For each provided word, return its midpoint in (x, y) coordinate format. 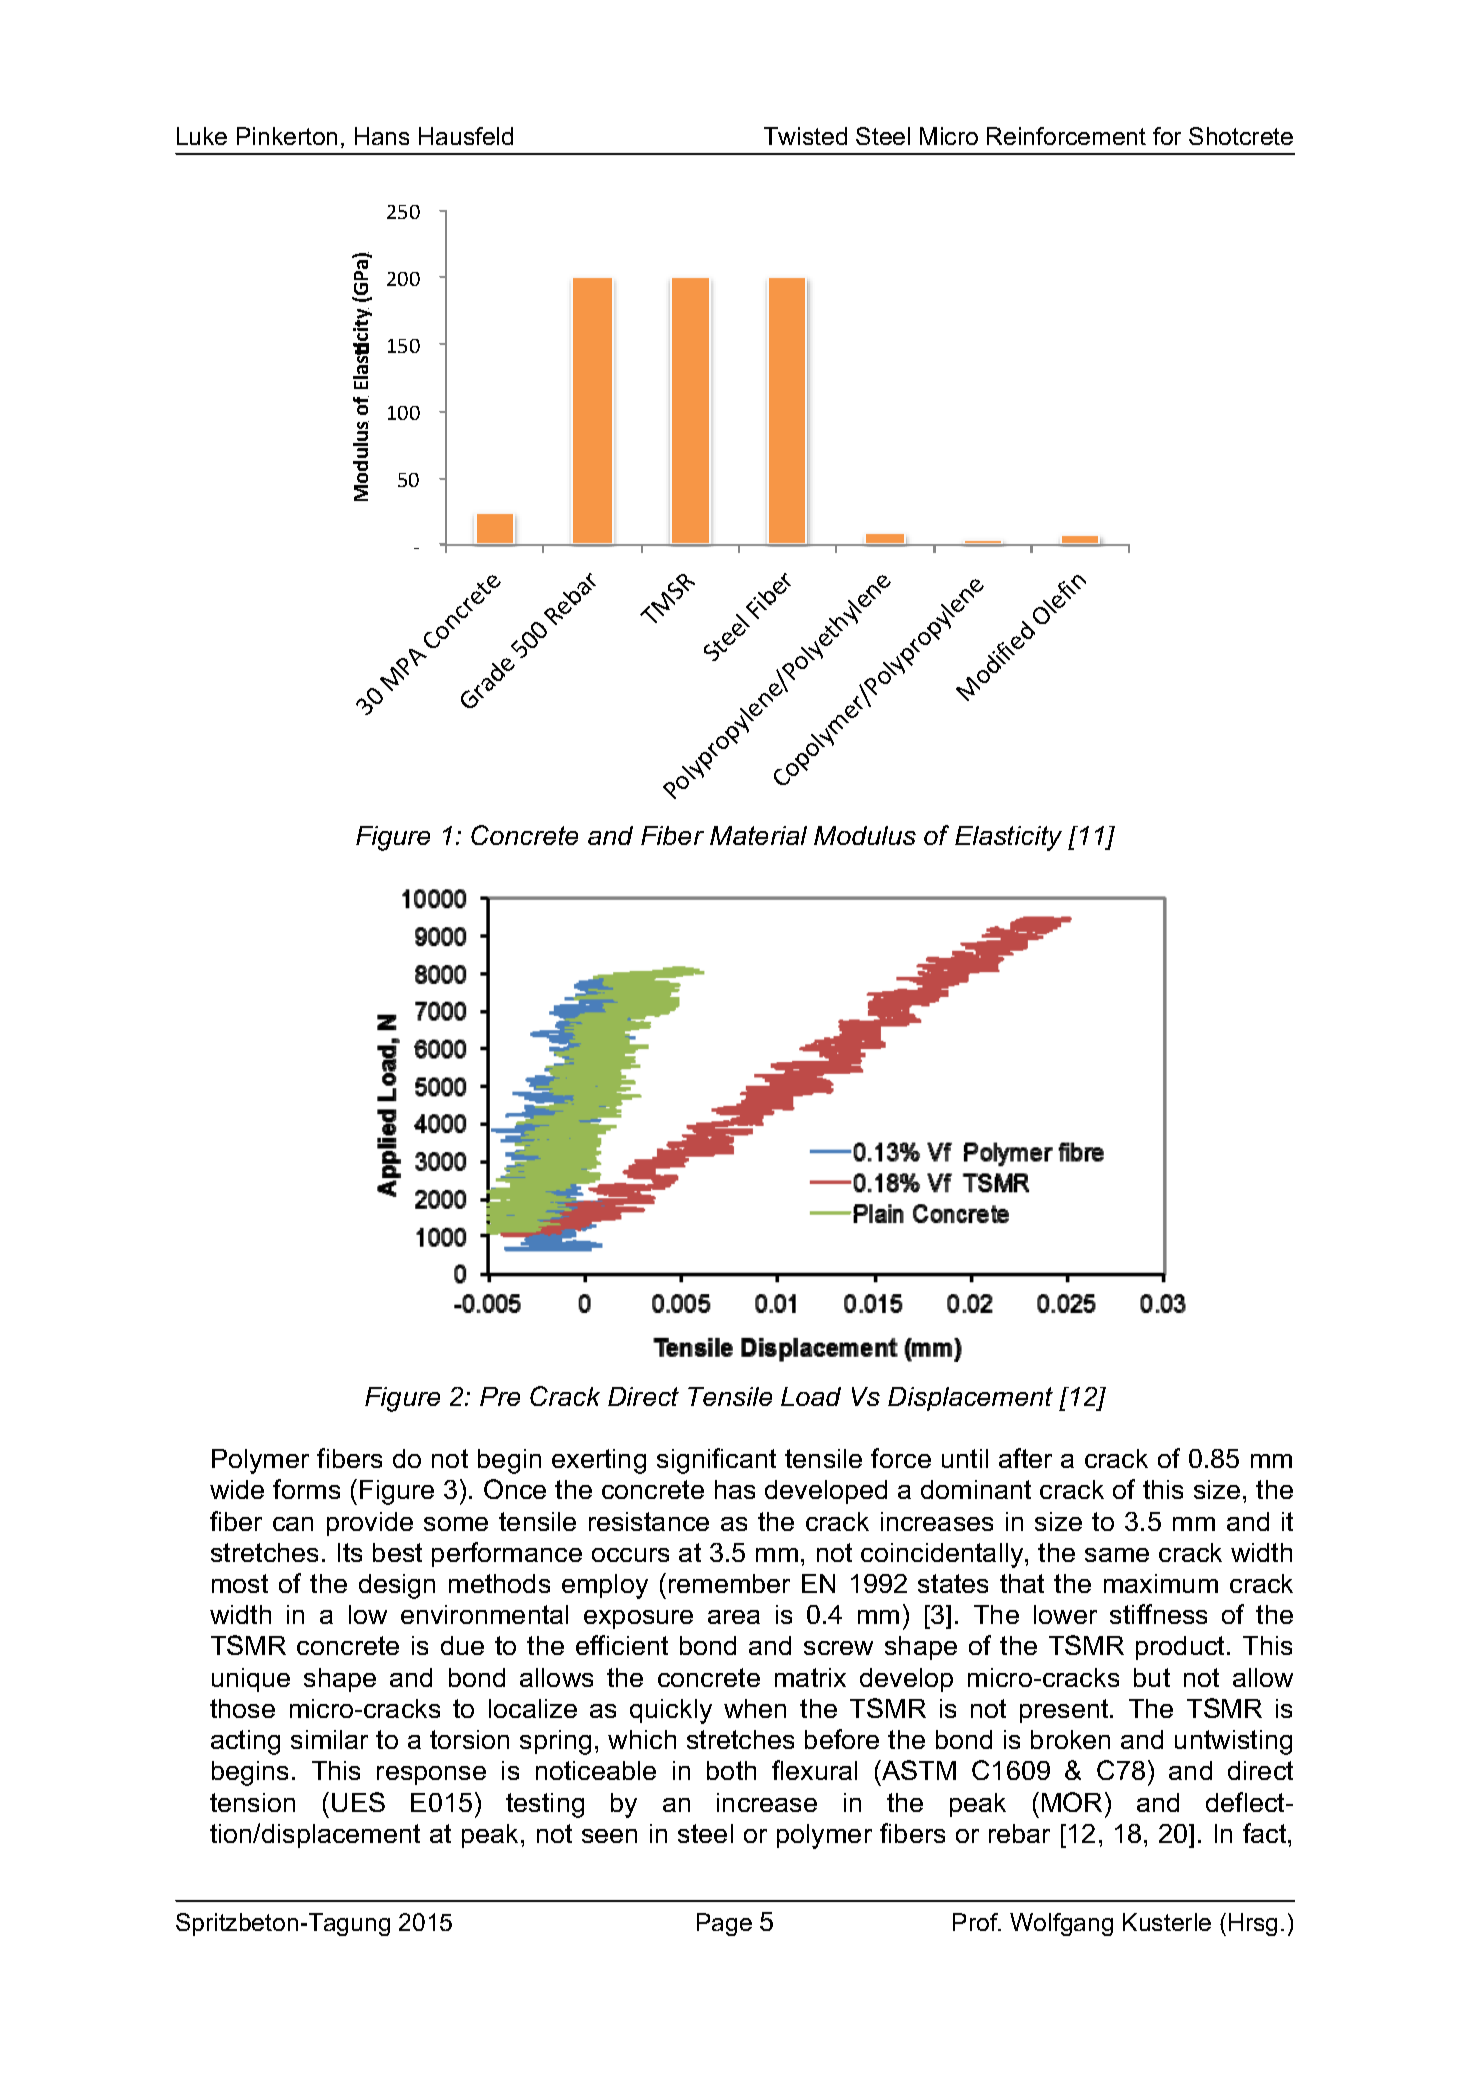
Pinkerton (287, 136)
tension (252, 1802)
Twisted (805, 136)
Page (724, 1924)
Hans (382, 136)
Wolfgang (1061, 1924)
